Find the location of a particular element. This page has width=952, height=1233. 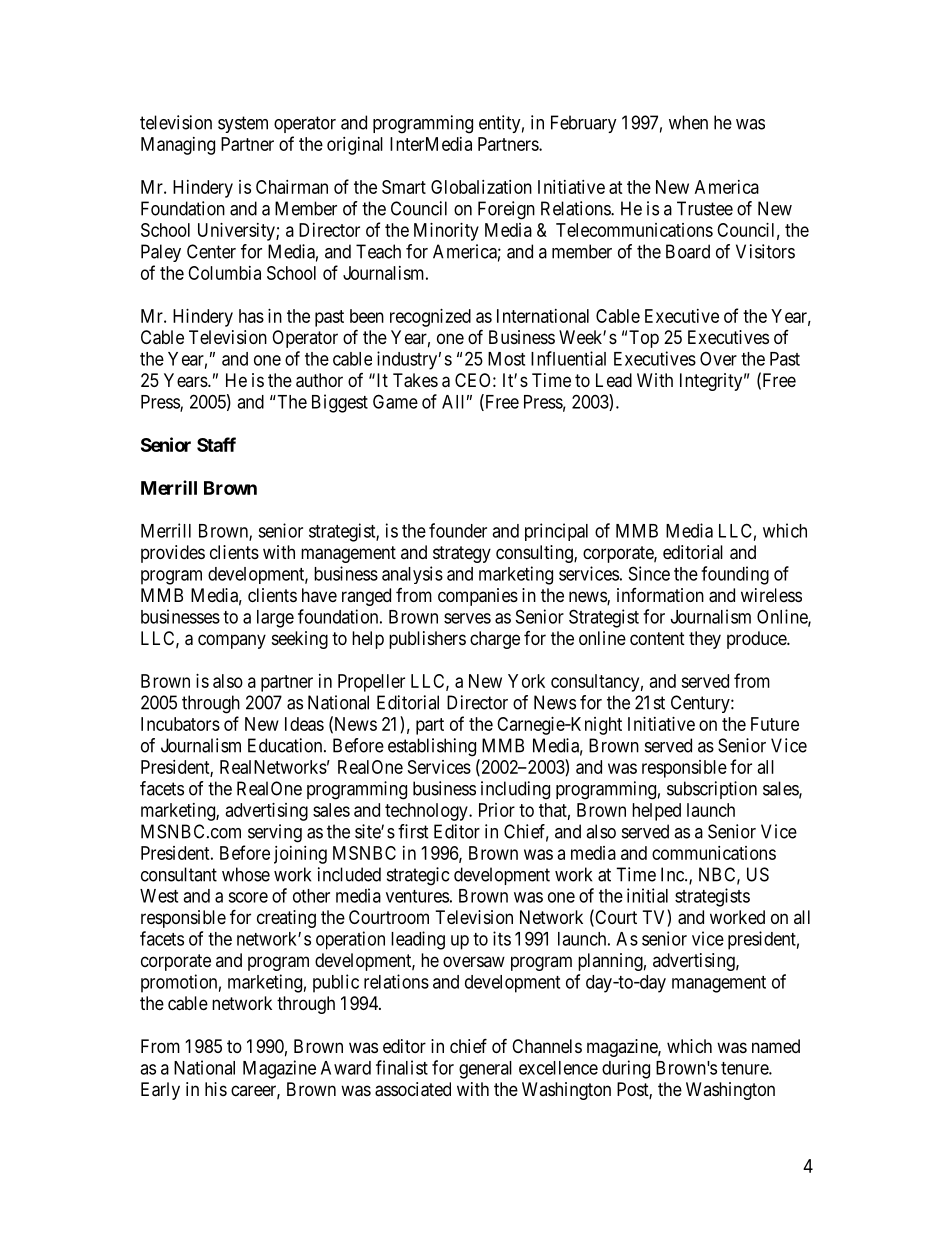

Globalization is located at coordinates (481, 187).
